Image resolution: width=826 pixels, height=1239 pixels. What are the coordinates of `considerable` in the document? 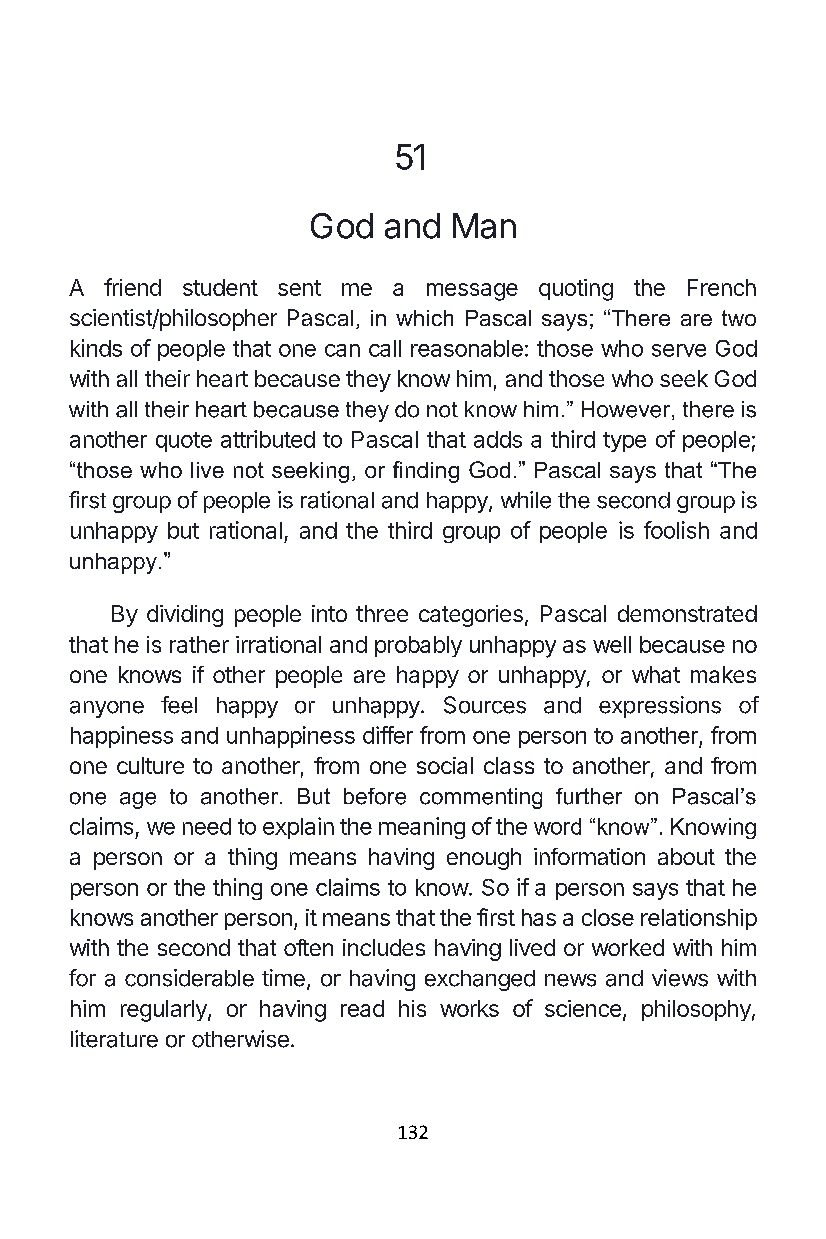 It's located at (189, 978).
